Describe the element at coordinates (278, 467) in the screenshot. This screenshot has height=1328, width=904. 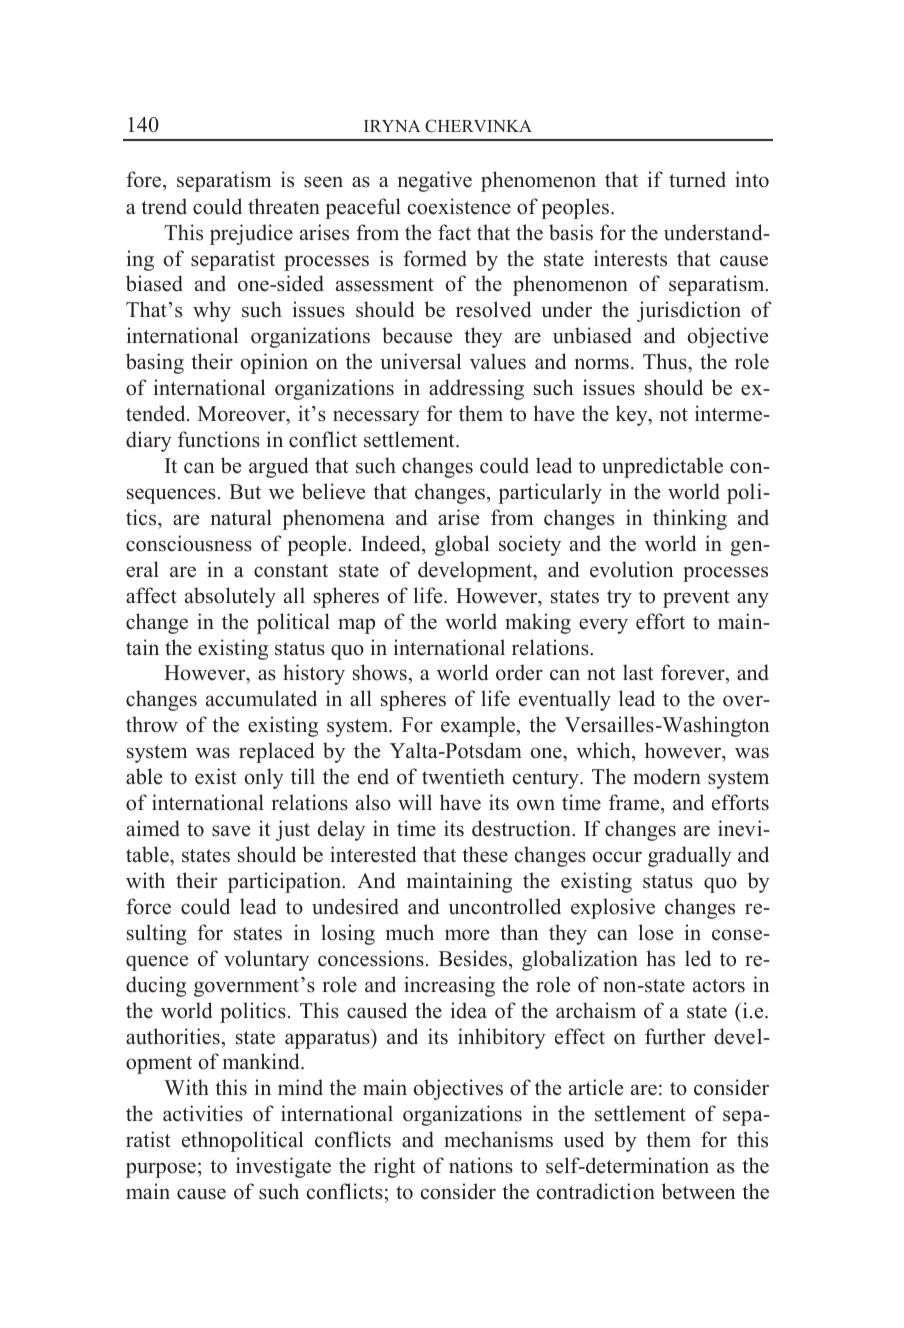
I see `argued` at that location.
